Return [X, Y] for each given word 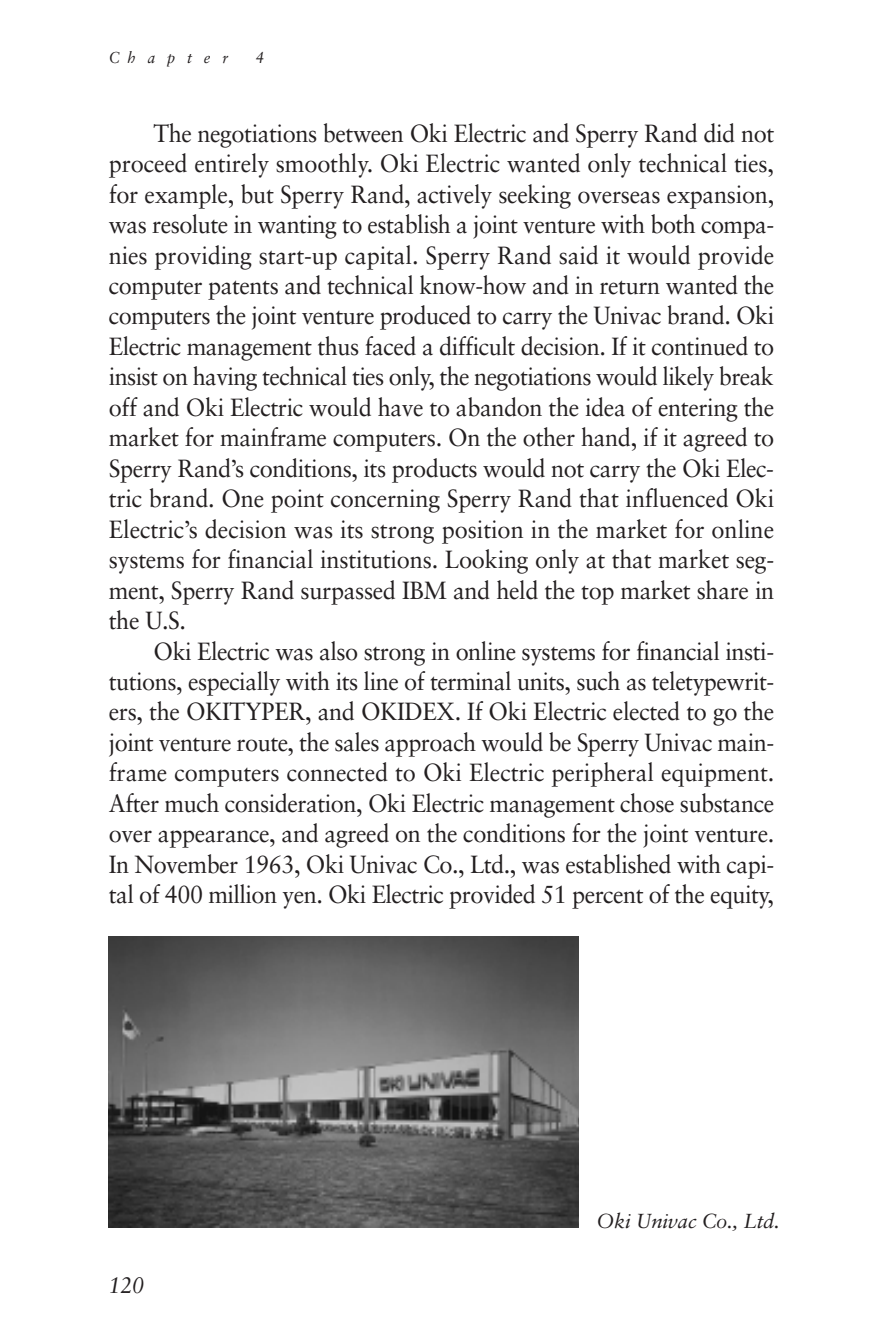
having [225, 378]
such [598, 681]
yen [300, 900]
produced [425, 317]
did [719, 133]
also [339, 651]
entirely [232, 165]
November [186, 864]
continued [700, 346]
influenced [677, 498]
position [482, 532]
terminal [470, 681]
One [243, 498]
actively [454, 196]
